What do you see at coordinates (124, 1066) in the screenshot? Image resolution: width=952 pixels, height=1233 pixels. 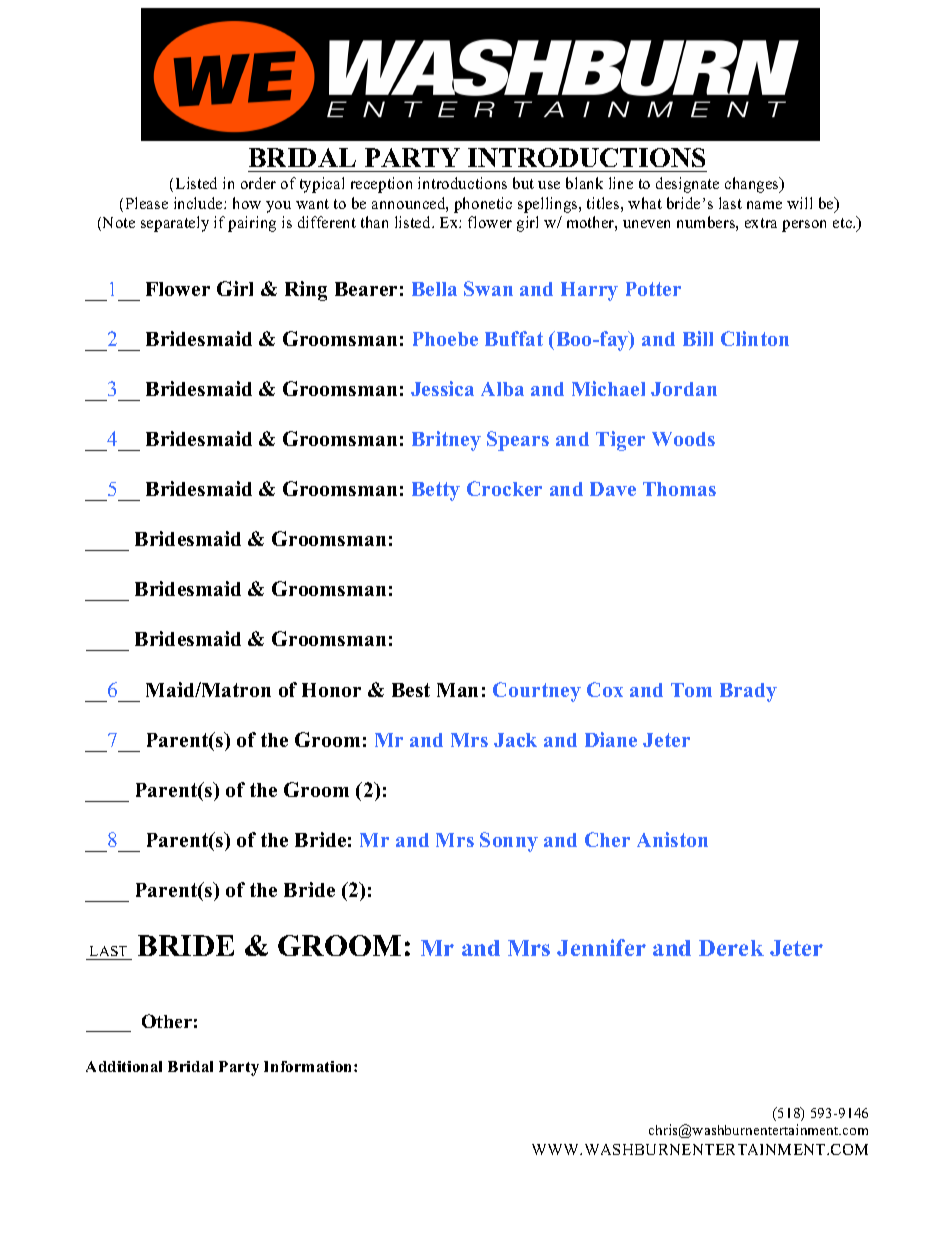 I see `Additional` at bounding box center [124, 1066].
